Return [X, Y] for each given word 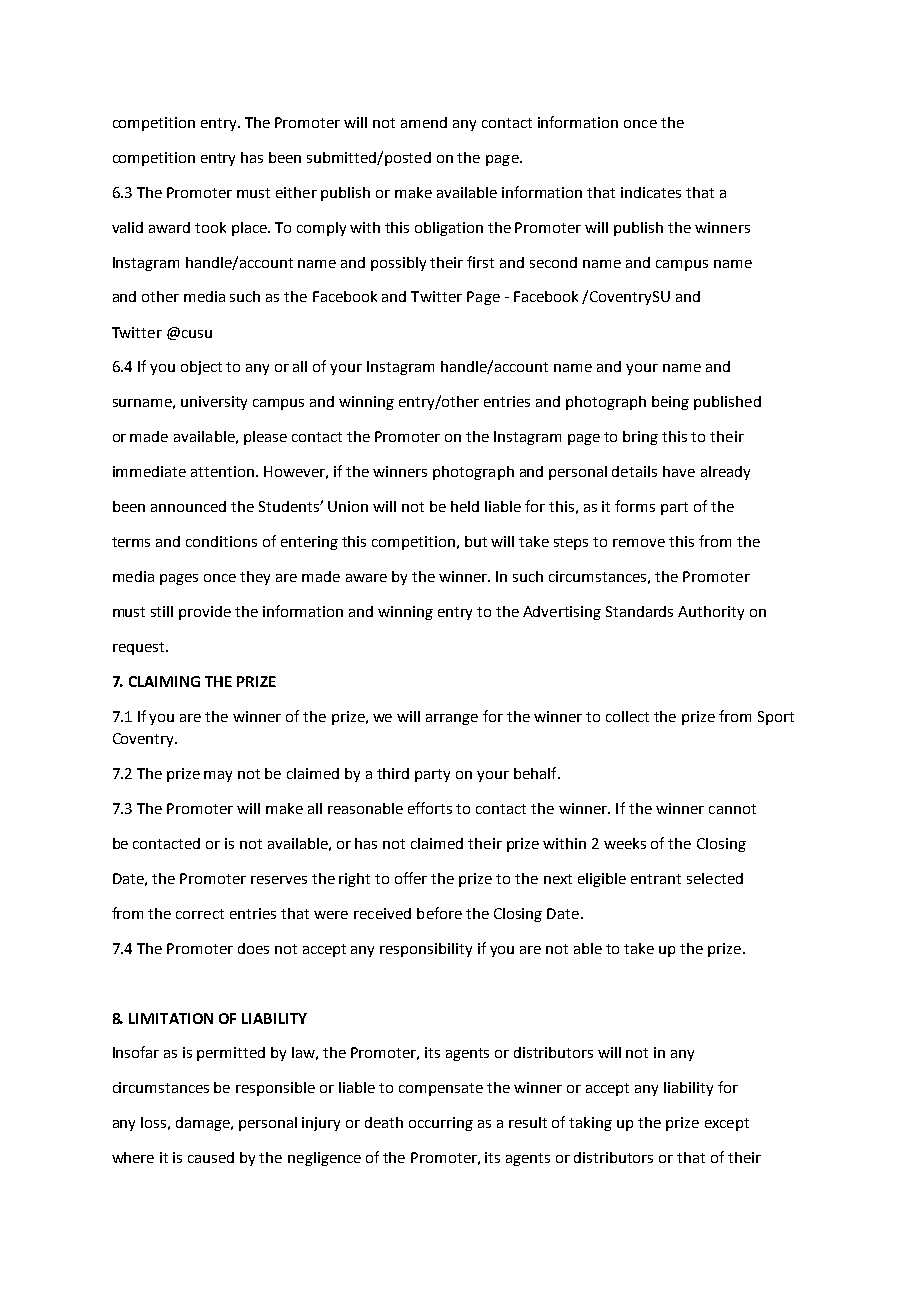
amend [424, 122]
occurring [441, 1124]
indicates [651, 192]
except [727, 1124]
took [210, 227]
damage [204, 1124]
